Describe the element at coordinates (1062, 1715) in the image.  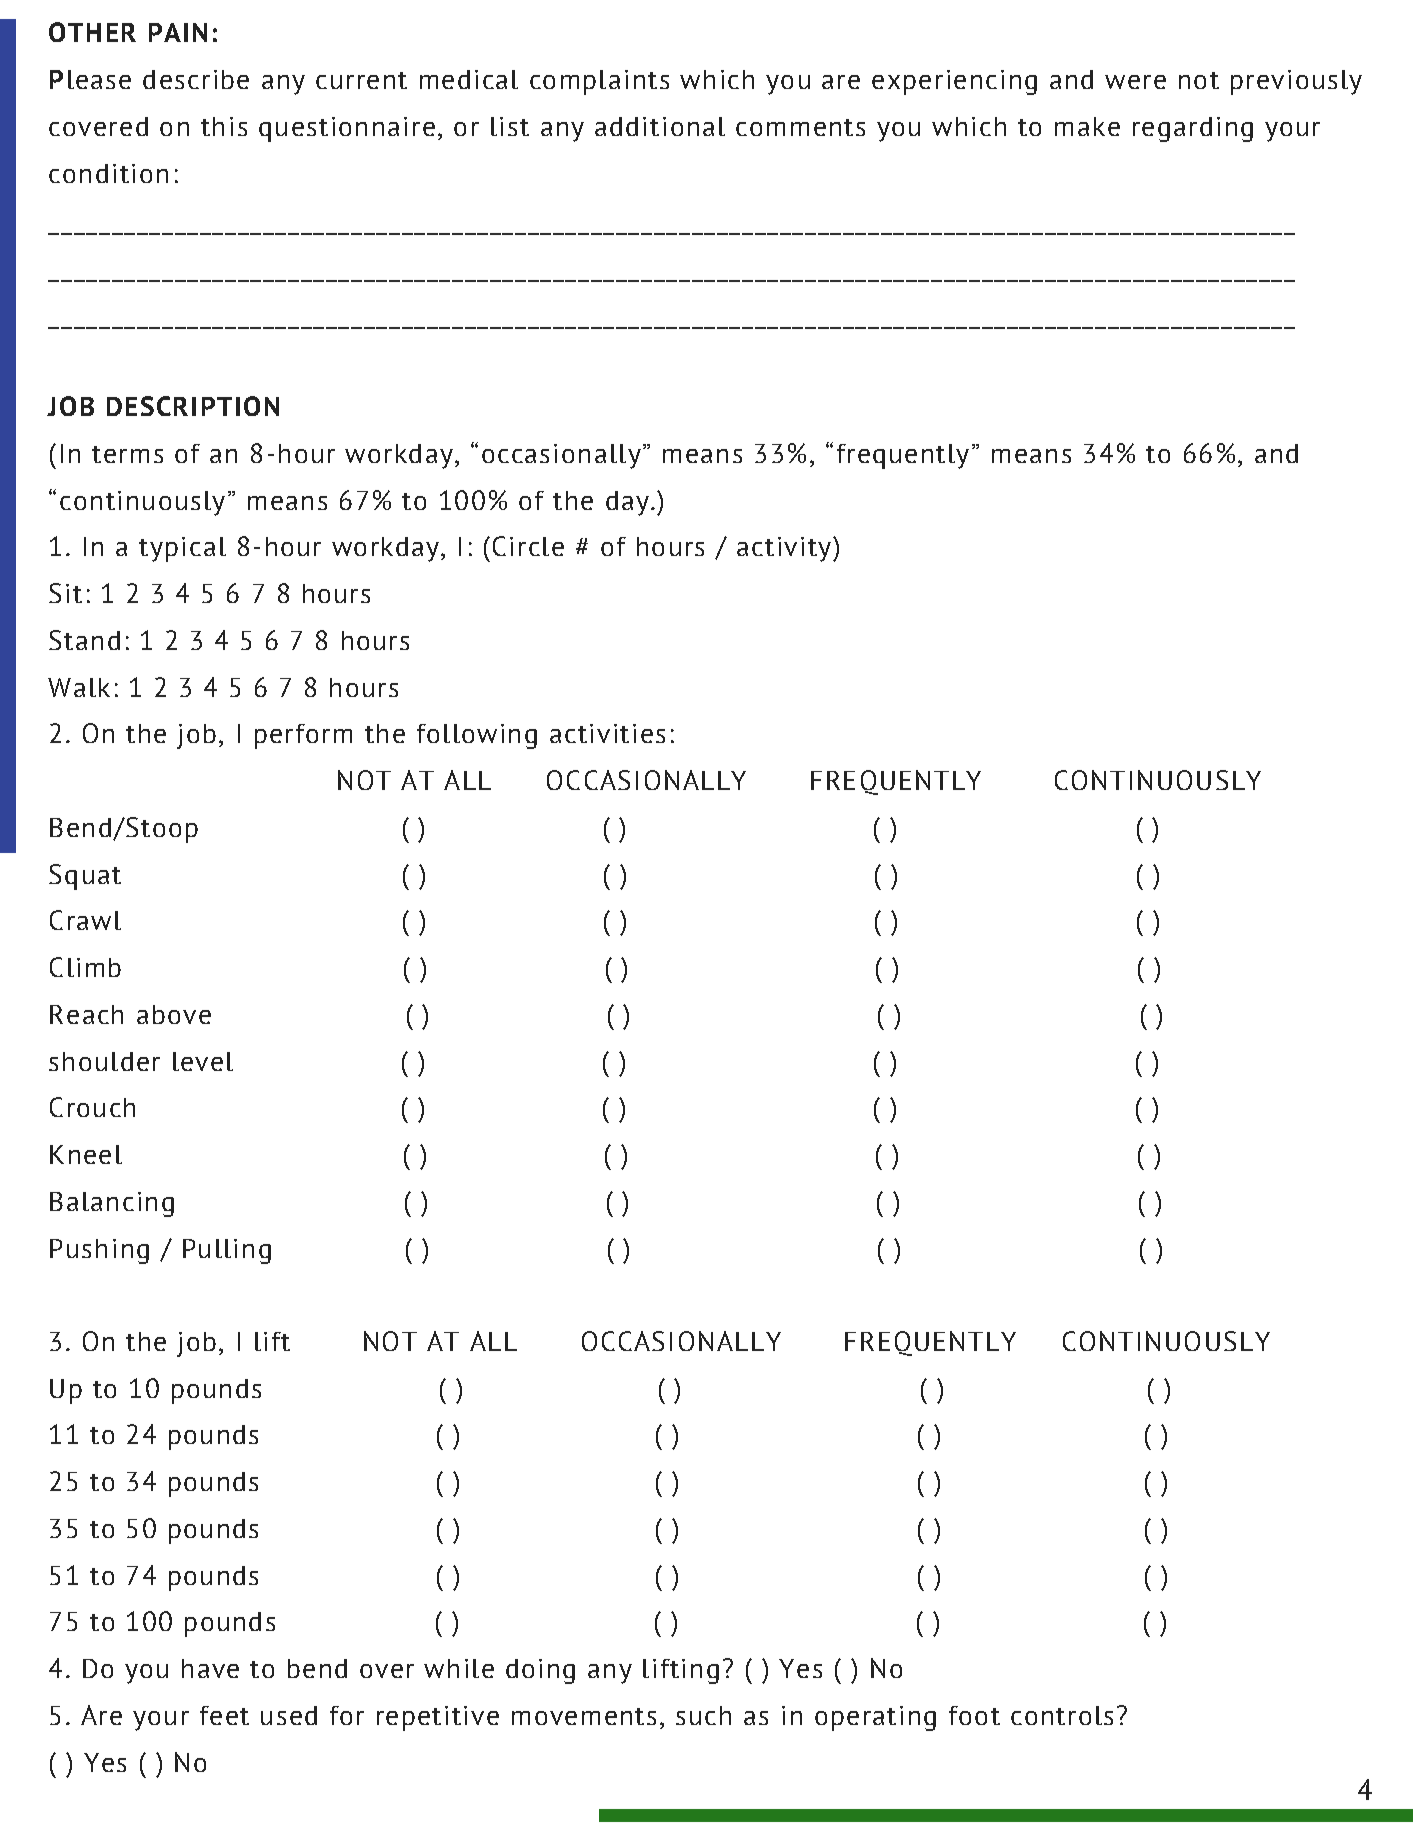
I see `controls` at that location.
